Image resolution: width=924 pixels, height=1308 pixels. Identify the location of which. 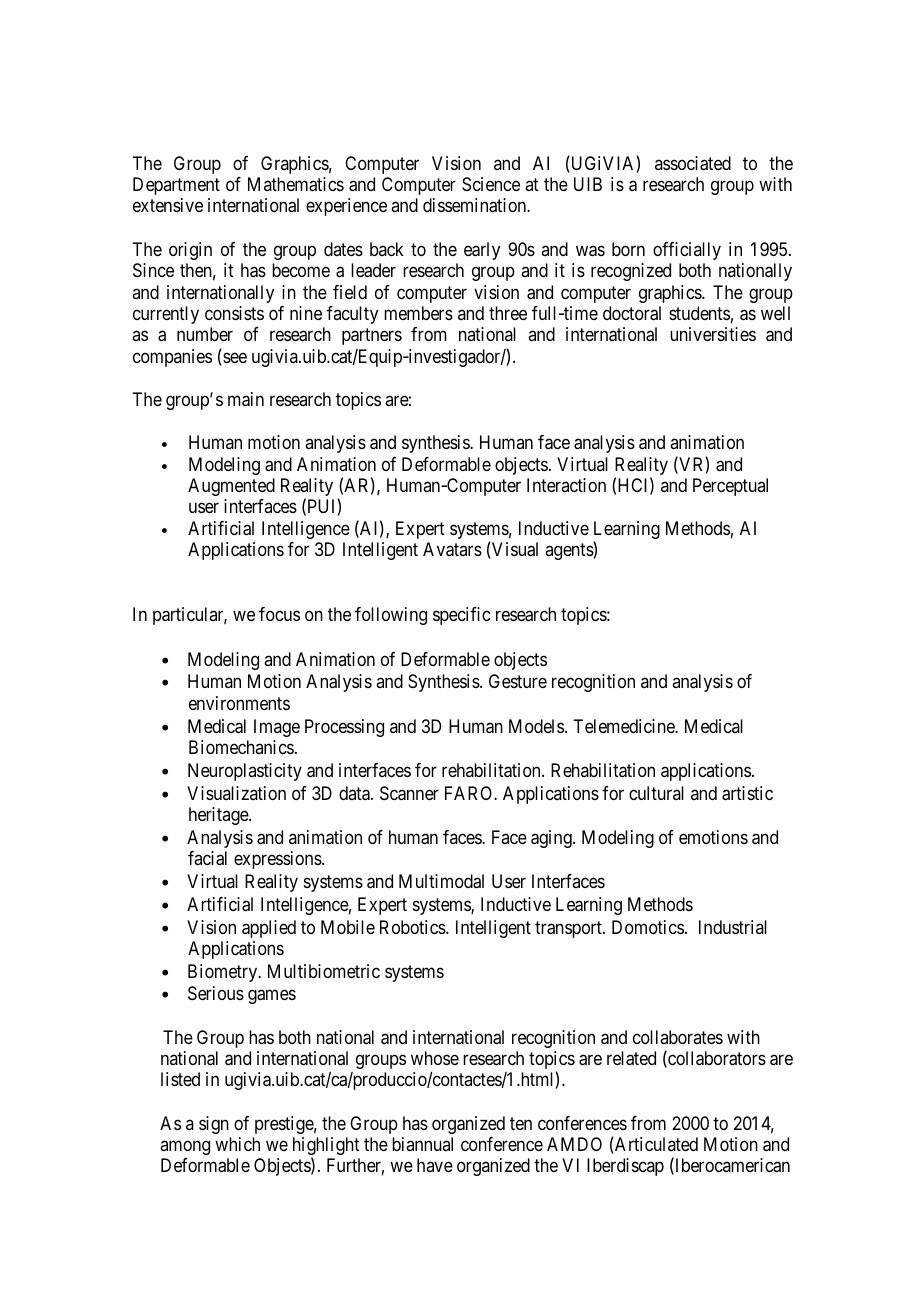
(237, 1144).
